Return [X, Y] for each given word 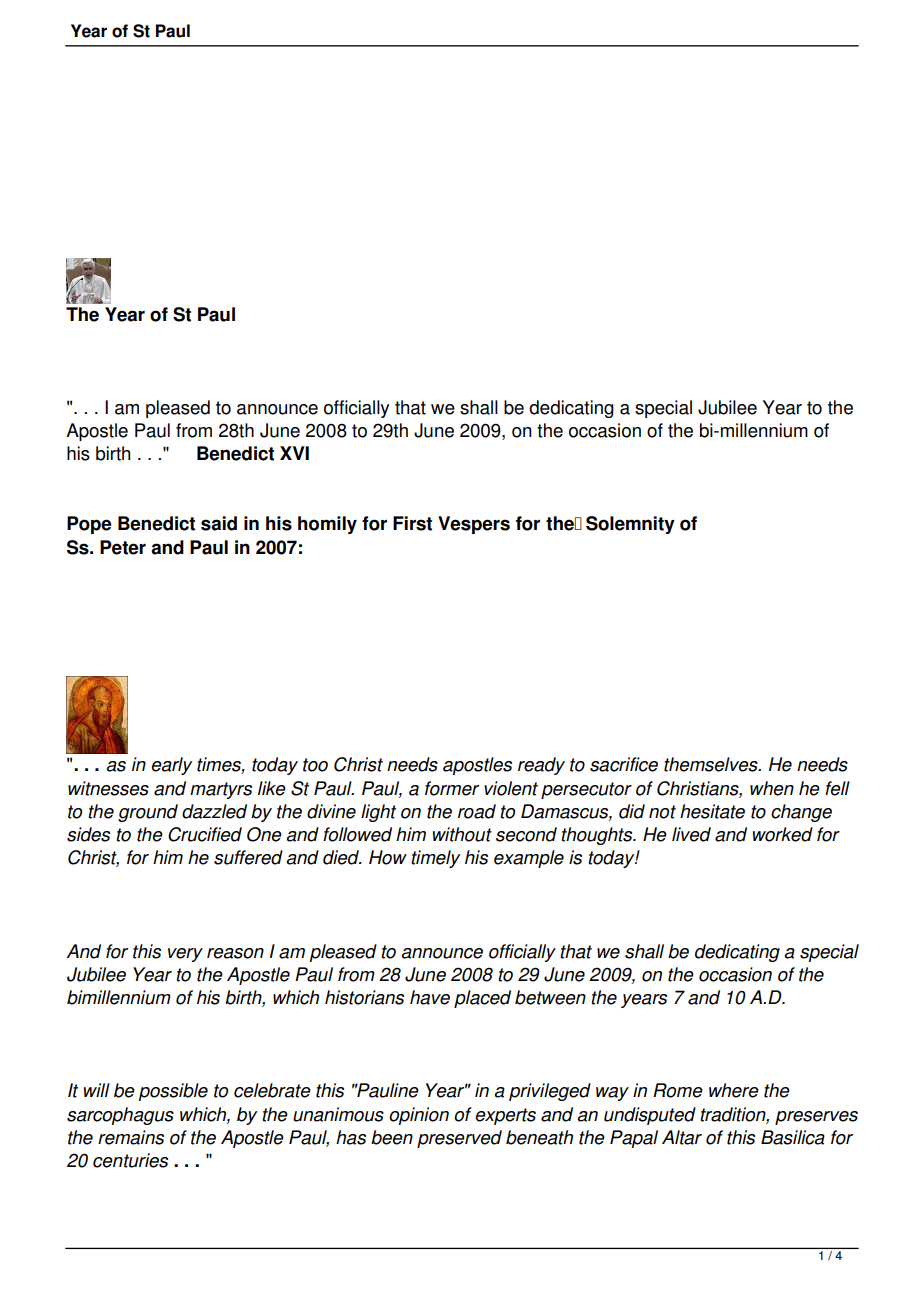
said [219, 523]
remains [131, 1137]
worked [783, 834]
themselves [712, 764]
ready [541, 766]
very [185, 955]
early [171, 766]
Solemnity [630, 525]
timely [435, 859]
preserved [459, 1139]
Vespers [474, 525]
